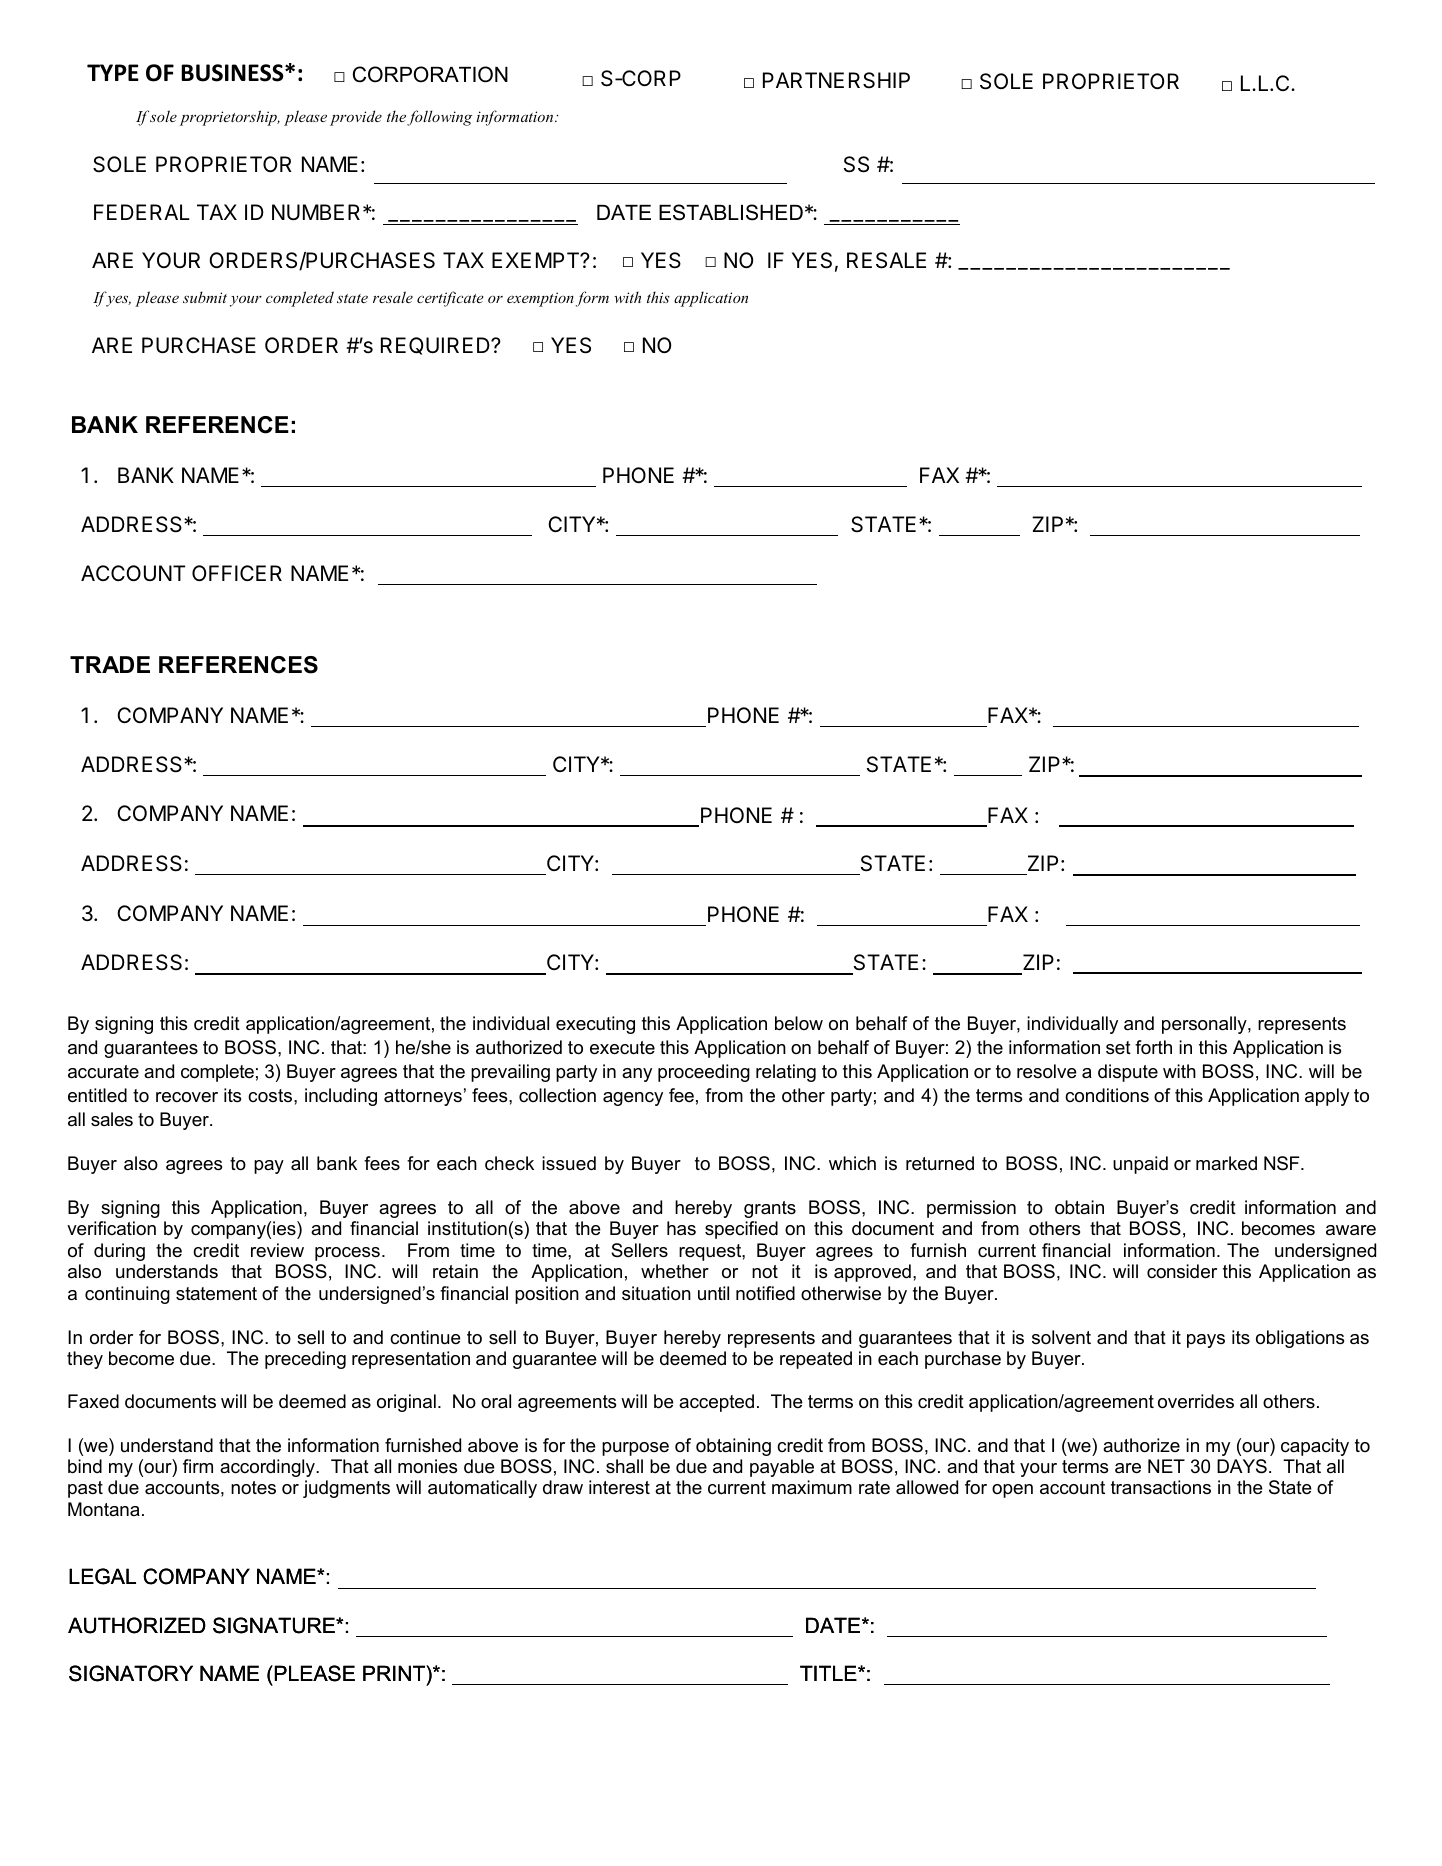  I want to click on accordingly, so click(268, 1468).
